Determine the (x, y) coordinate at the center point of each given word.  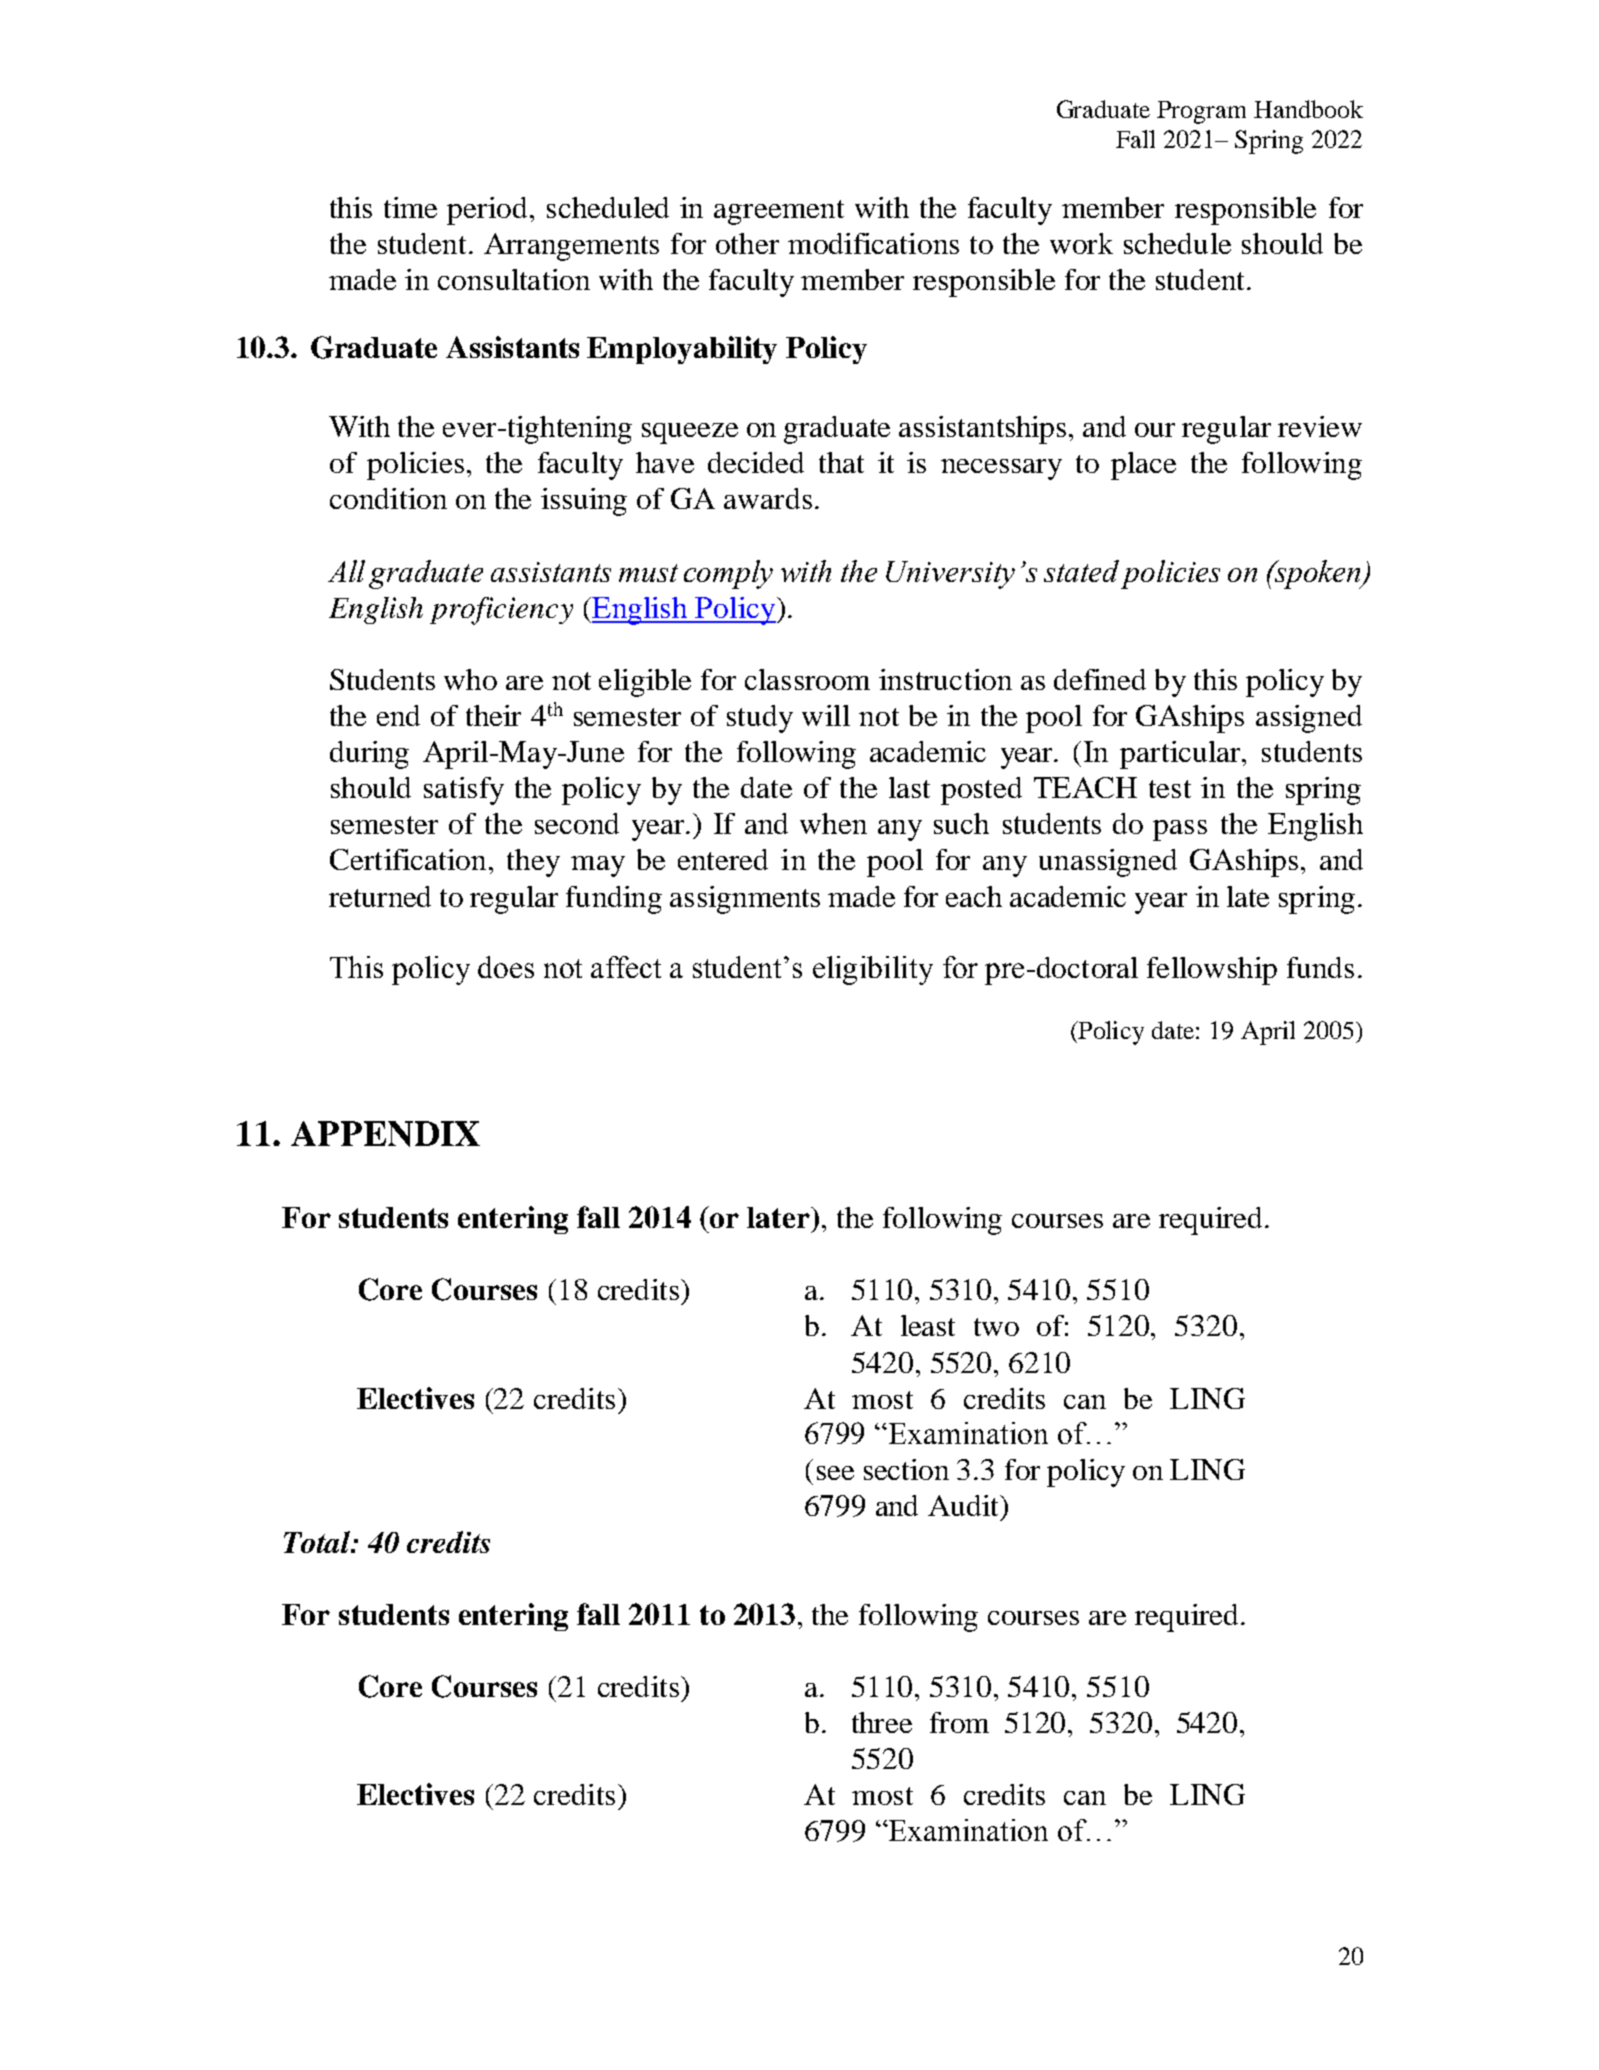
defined (1100, 679)
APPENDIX (385, 1134)
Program (1201, 112)
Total (318, 1542)
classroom (807, 679)
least (928, 1325)
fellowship (1212, 971)
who (470, 679)
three (882, 1722)
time (410, 207)
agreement (779, 212)
